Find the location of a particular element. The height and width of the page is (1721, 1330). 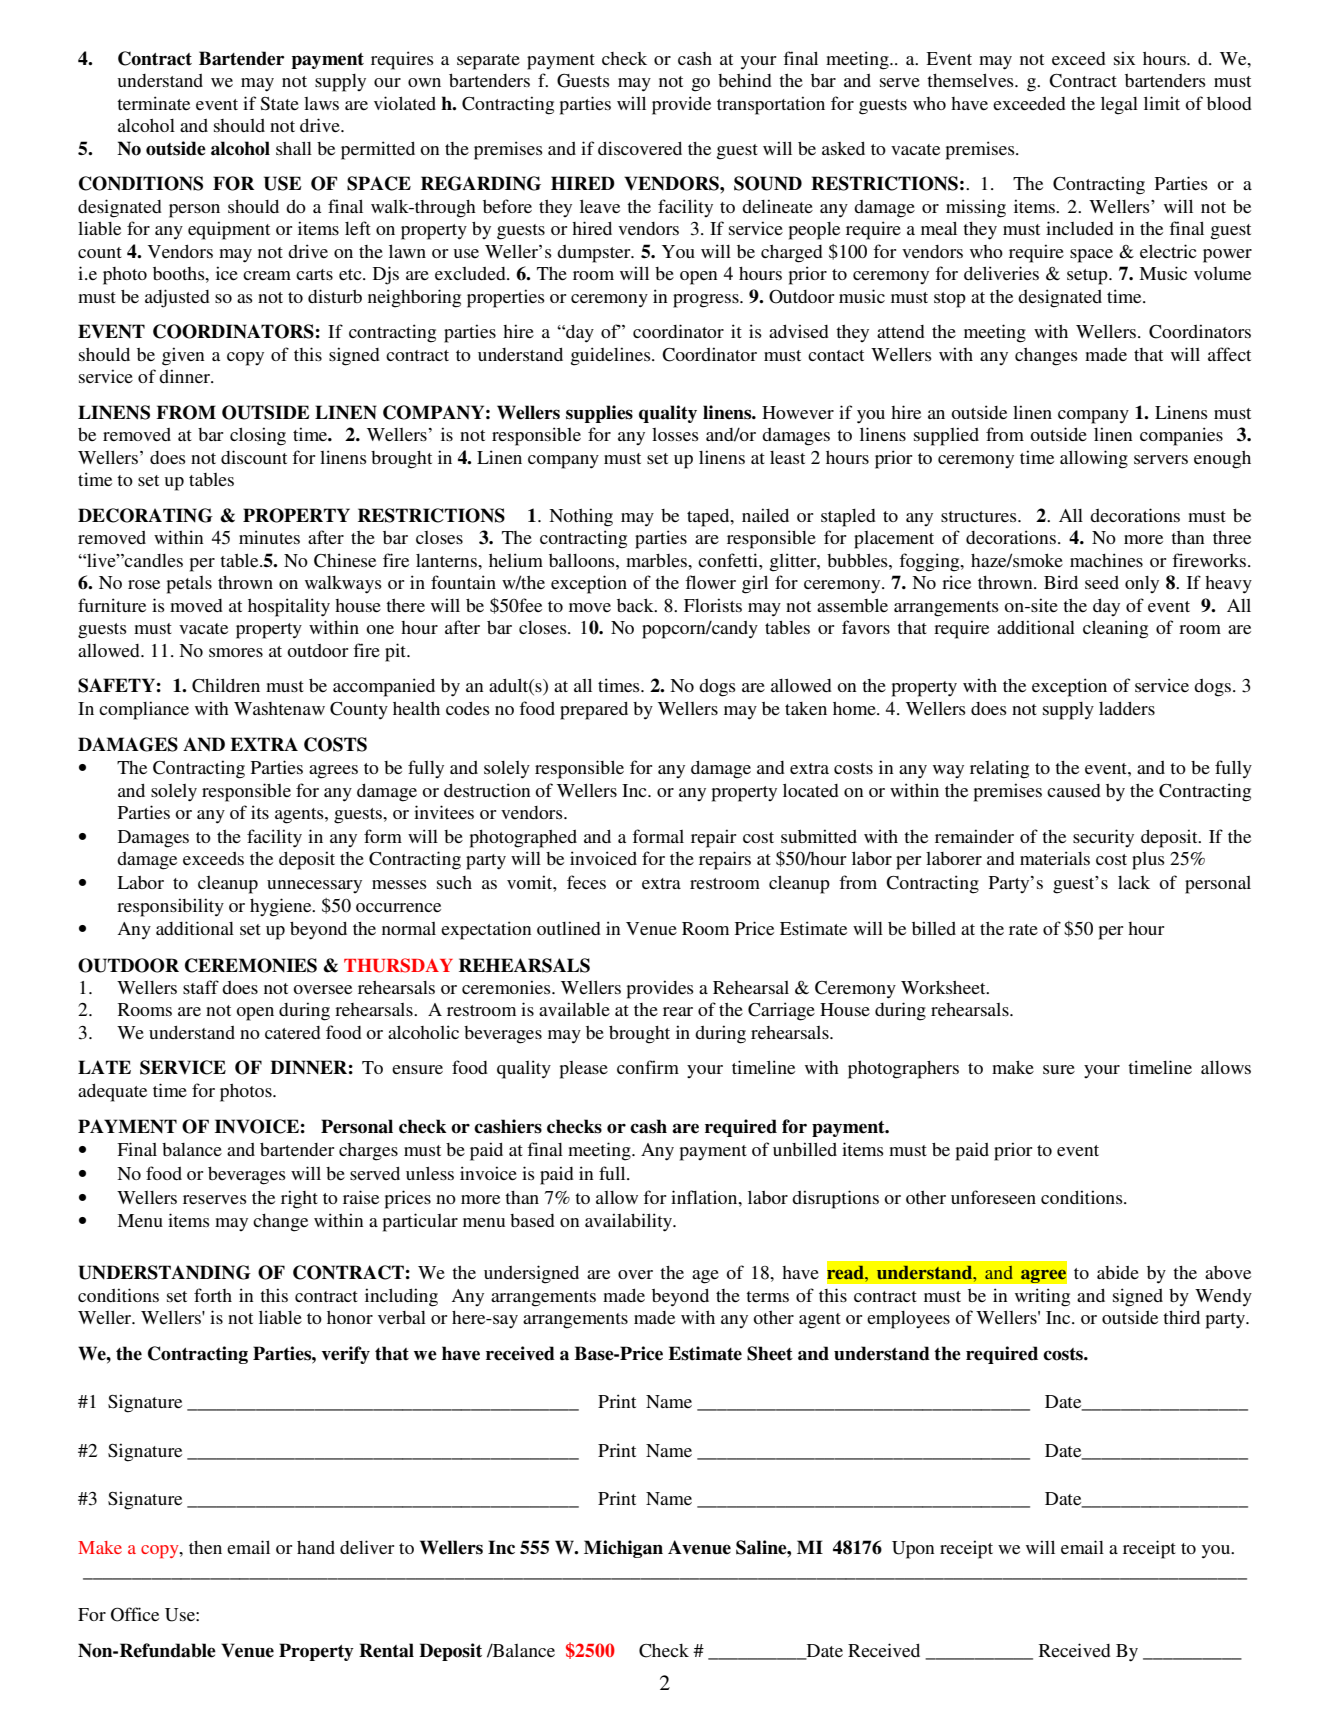

prepared is located at coordinates (594, 710).
